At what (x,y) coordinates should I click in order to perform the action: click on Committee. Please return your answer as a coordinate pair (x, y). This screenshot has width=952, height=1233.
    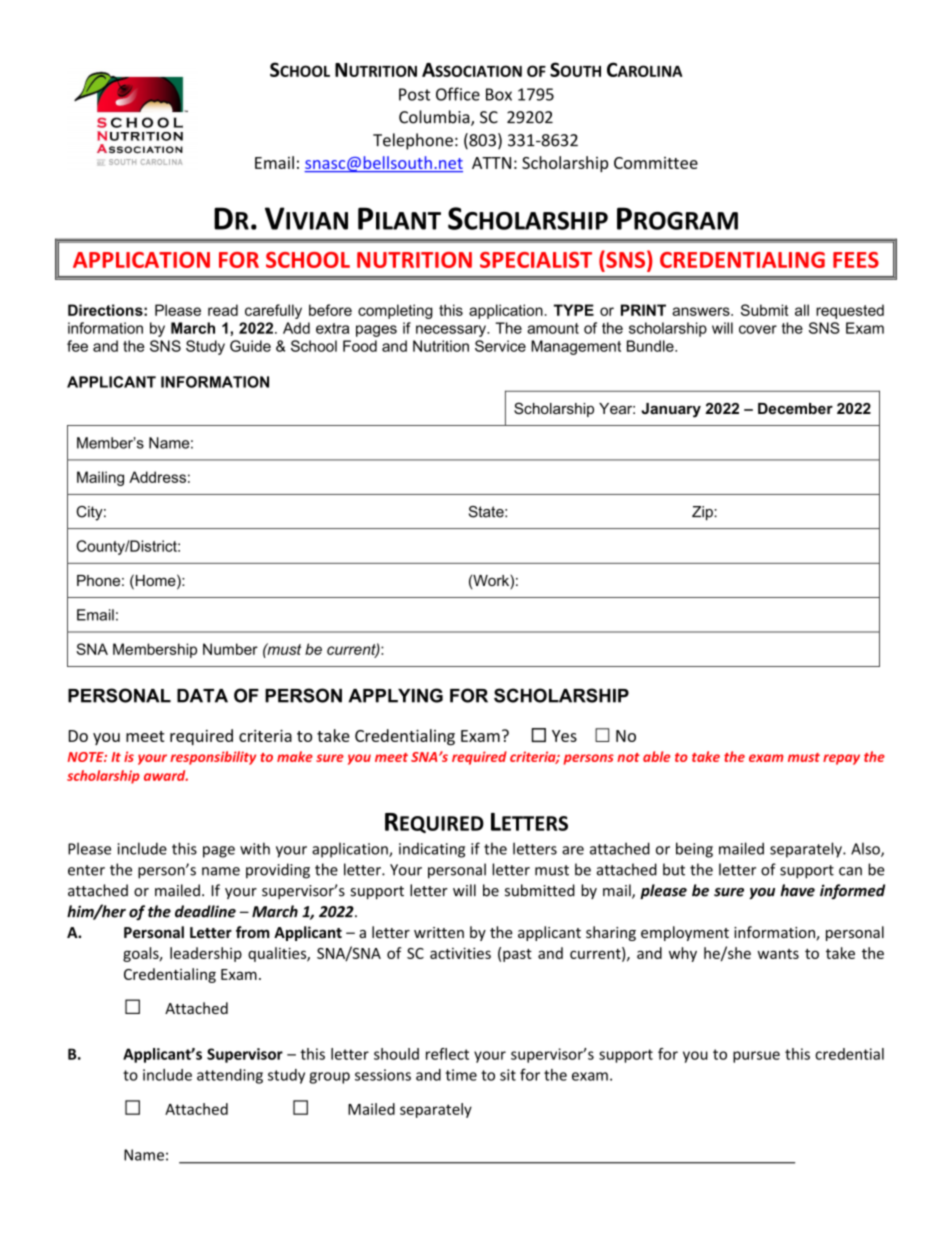
    Looking at the image, I should click on (656, 163).
